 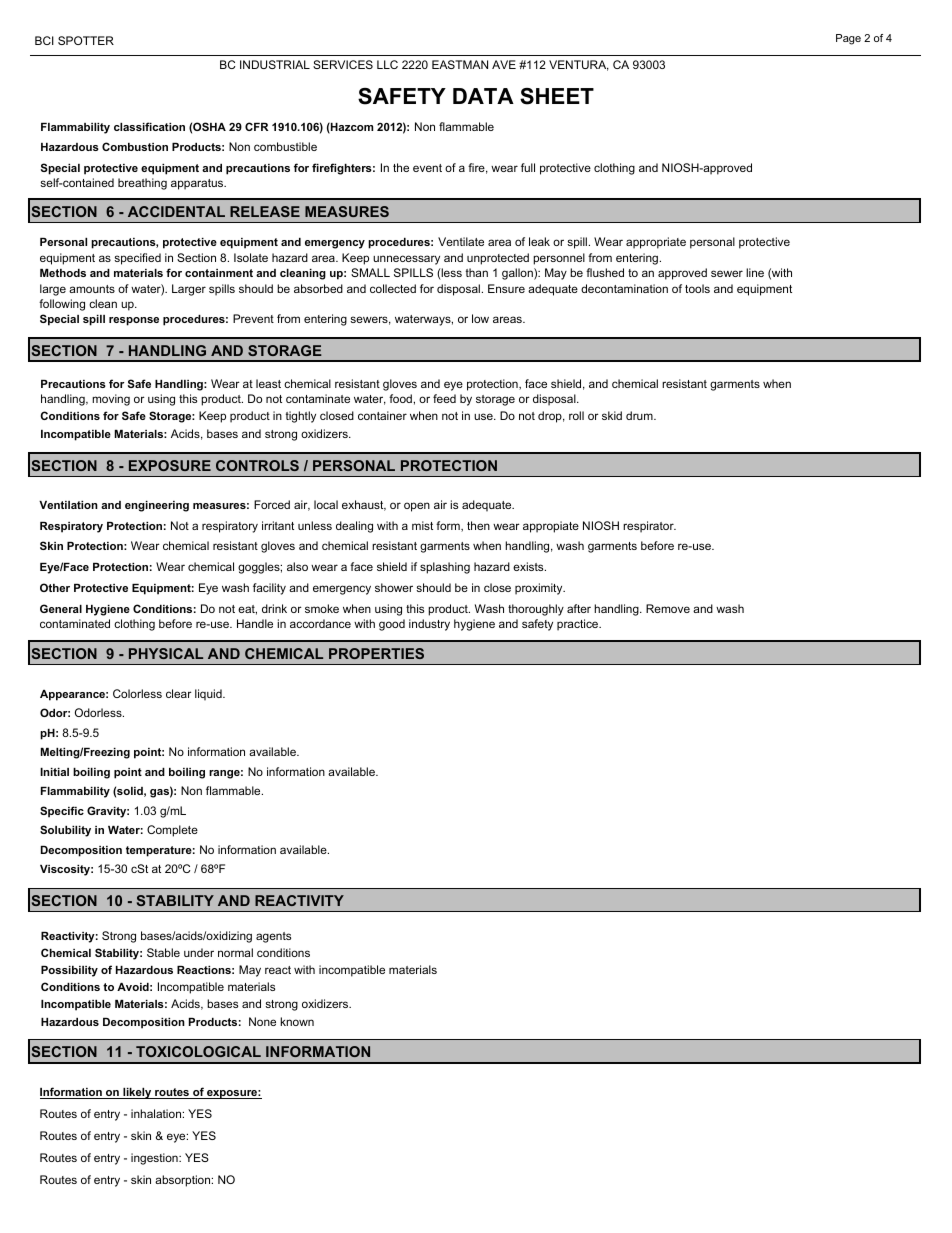 I want to click on tools, so click(x=697, y=288).
